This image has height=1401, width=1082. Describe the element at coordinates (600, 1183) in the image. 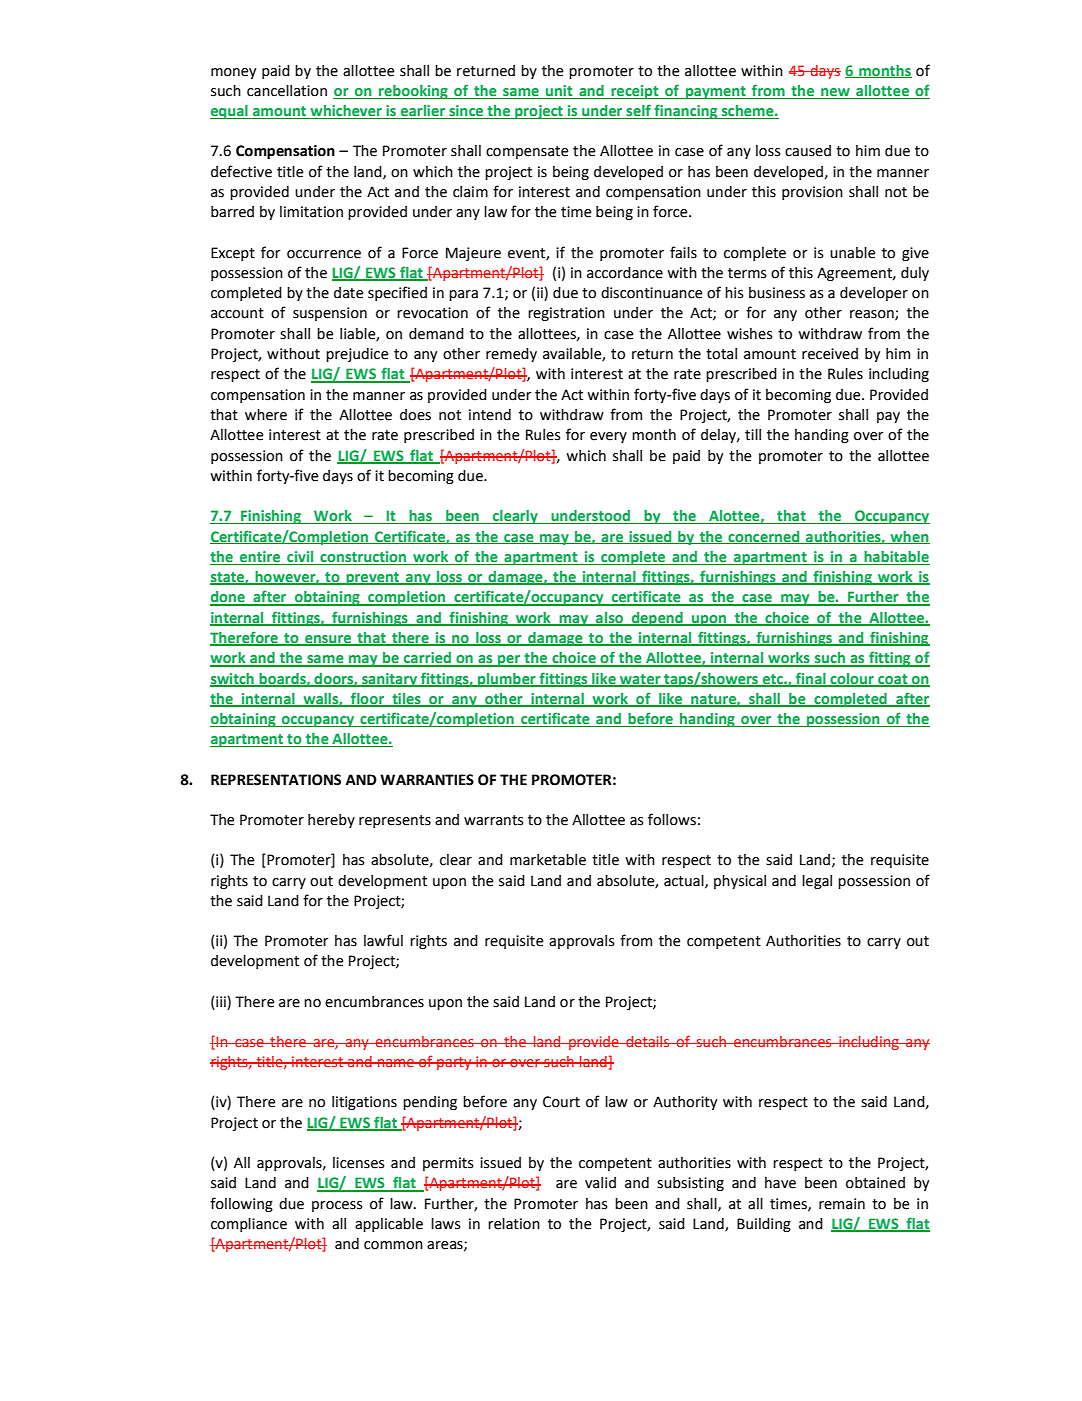

I see `valid` at that location.
